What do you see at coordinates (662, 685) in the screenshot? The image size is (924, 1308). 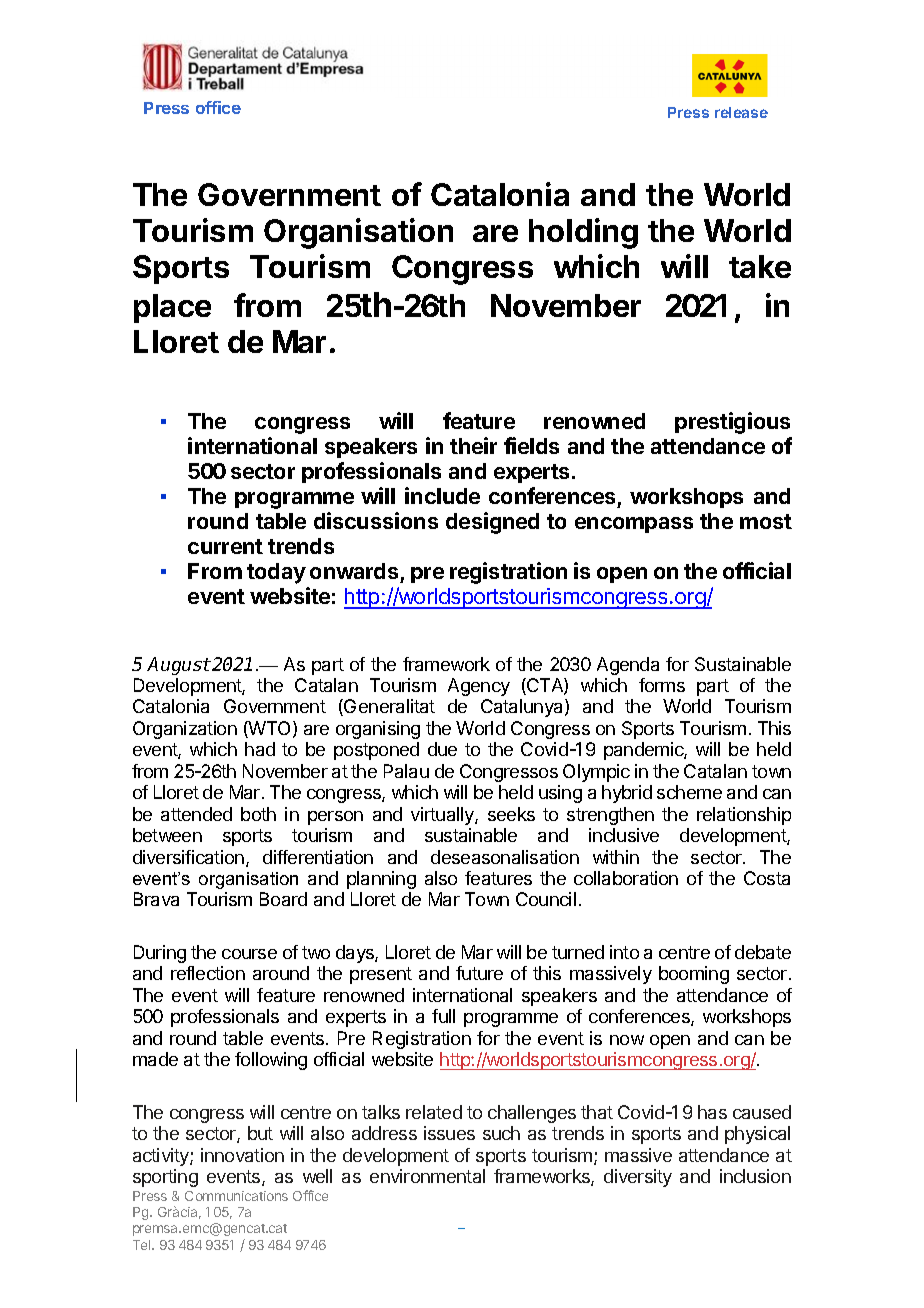 I see `forms` at bounding box center [662, 685].
